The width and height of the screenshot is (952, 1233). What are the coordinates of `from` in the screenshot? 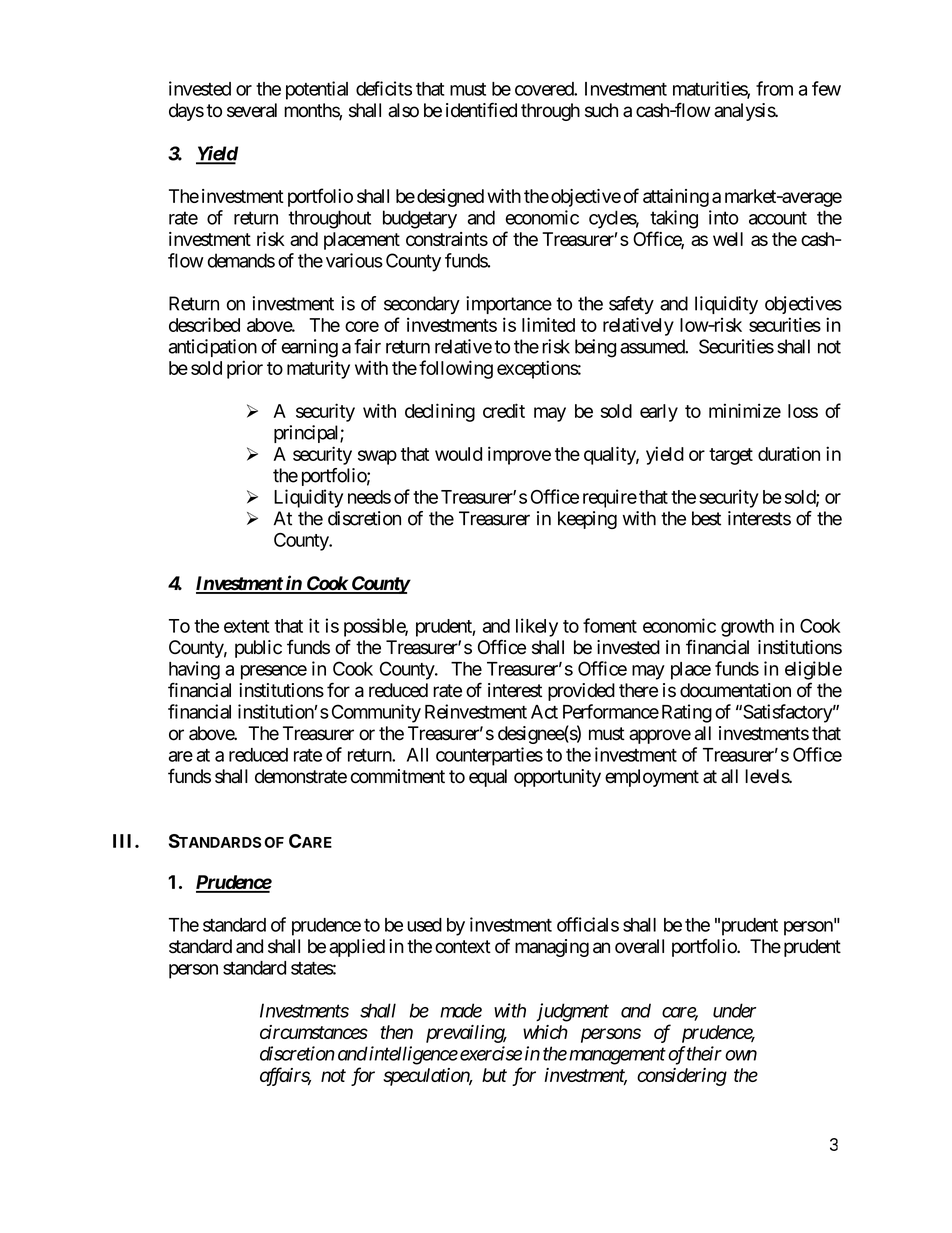 It's located at (774, 88).
